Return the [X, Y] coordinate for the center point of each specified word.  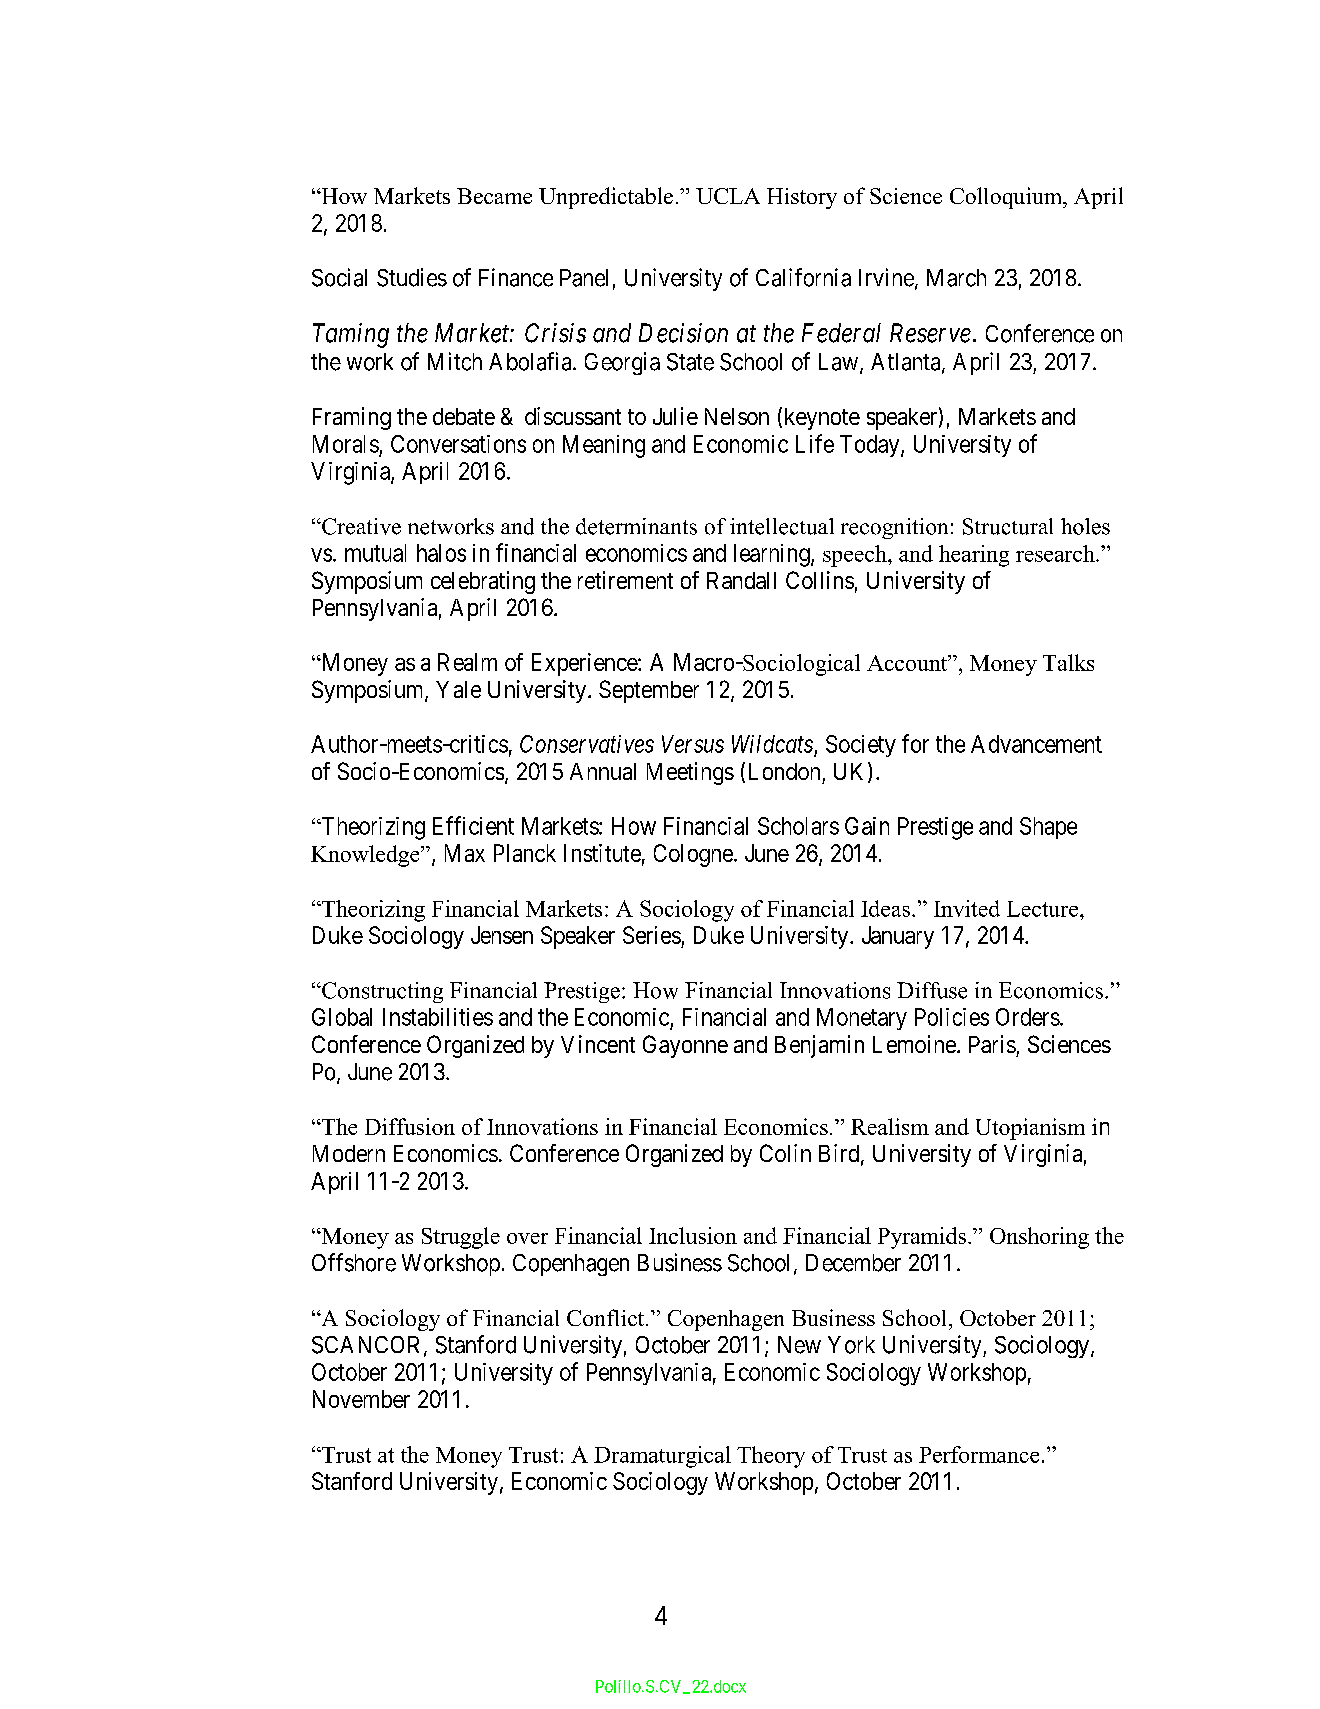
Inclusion [693, 1235]
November [361, 1399]
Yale [458, 689]
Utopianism [1030, 1129]
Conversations [458, 444]
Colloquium [1007, 198]
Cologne [693, 855]
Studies [412, 277]
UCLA [728, 196]
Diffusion [410, 1126]
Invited [967, 908]
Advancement [1036, 744]
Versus [693, 744]
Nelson [737, 416]
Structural [1008, 526]
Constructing [381, 992]
